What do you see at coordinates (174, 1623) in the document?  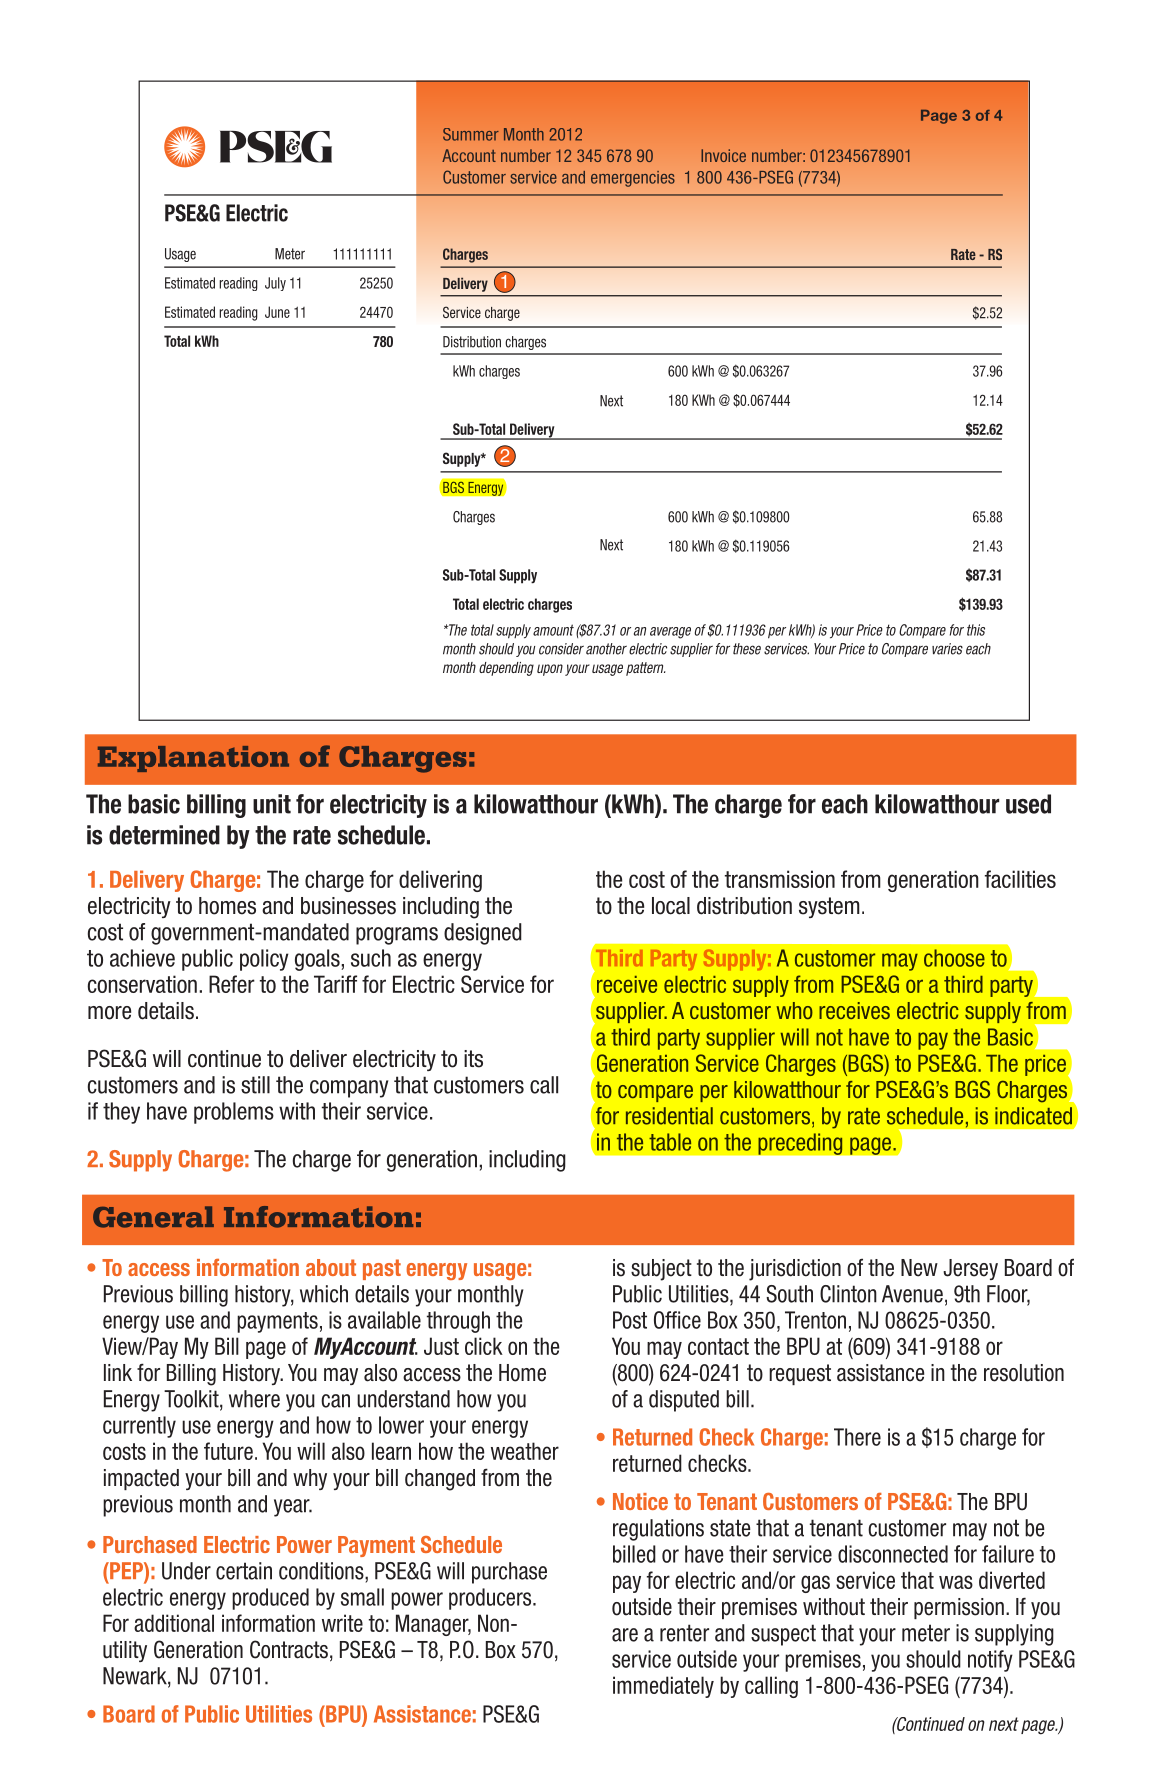 I see `additional` at bounding box center [174, 1623].
